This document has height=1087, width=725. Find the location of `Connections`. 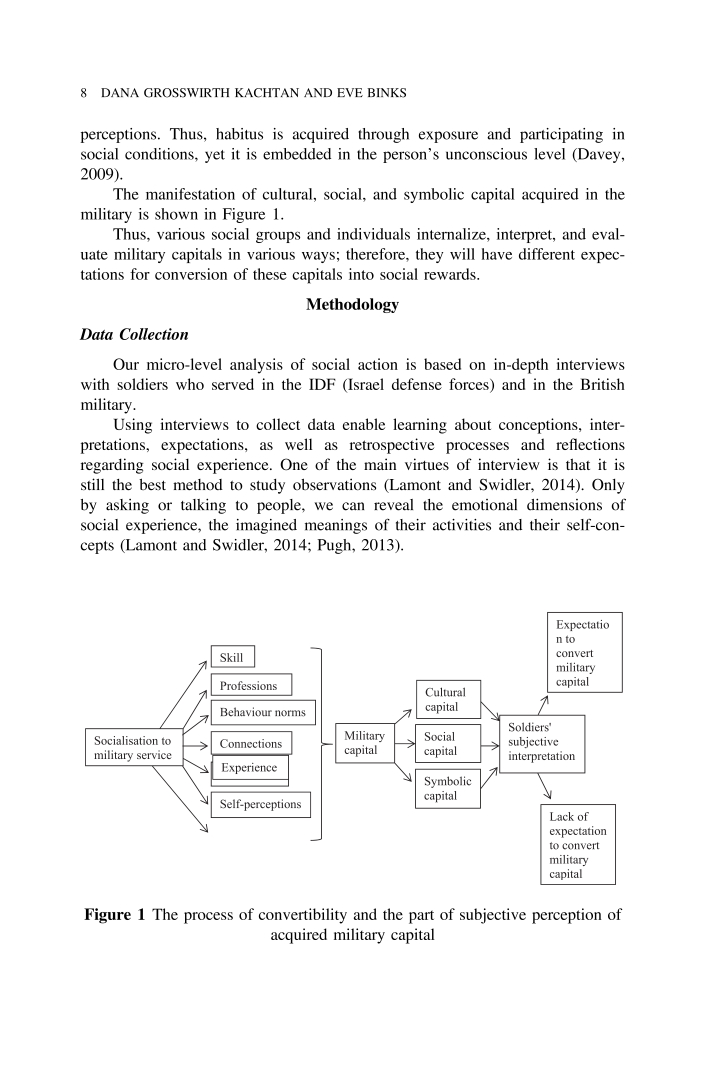

Connections is located at coordinates (251, 743).
